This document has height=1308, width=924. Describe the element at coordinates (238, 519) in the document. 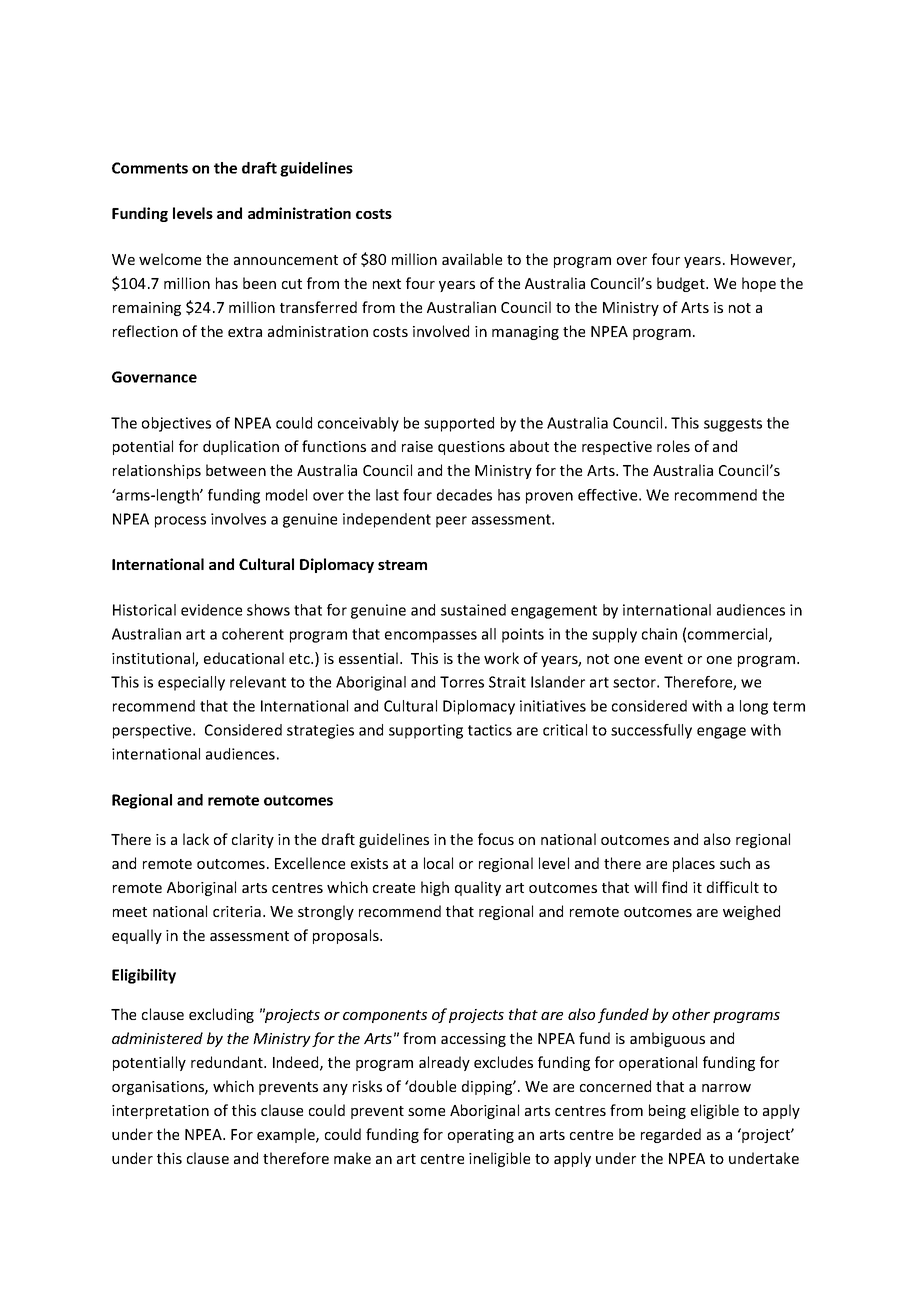

I see `involves` at that location.
